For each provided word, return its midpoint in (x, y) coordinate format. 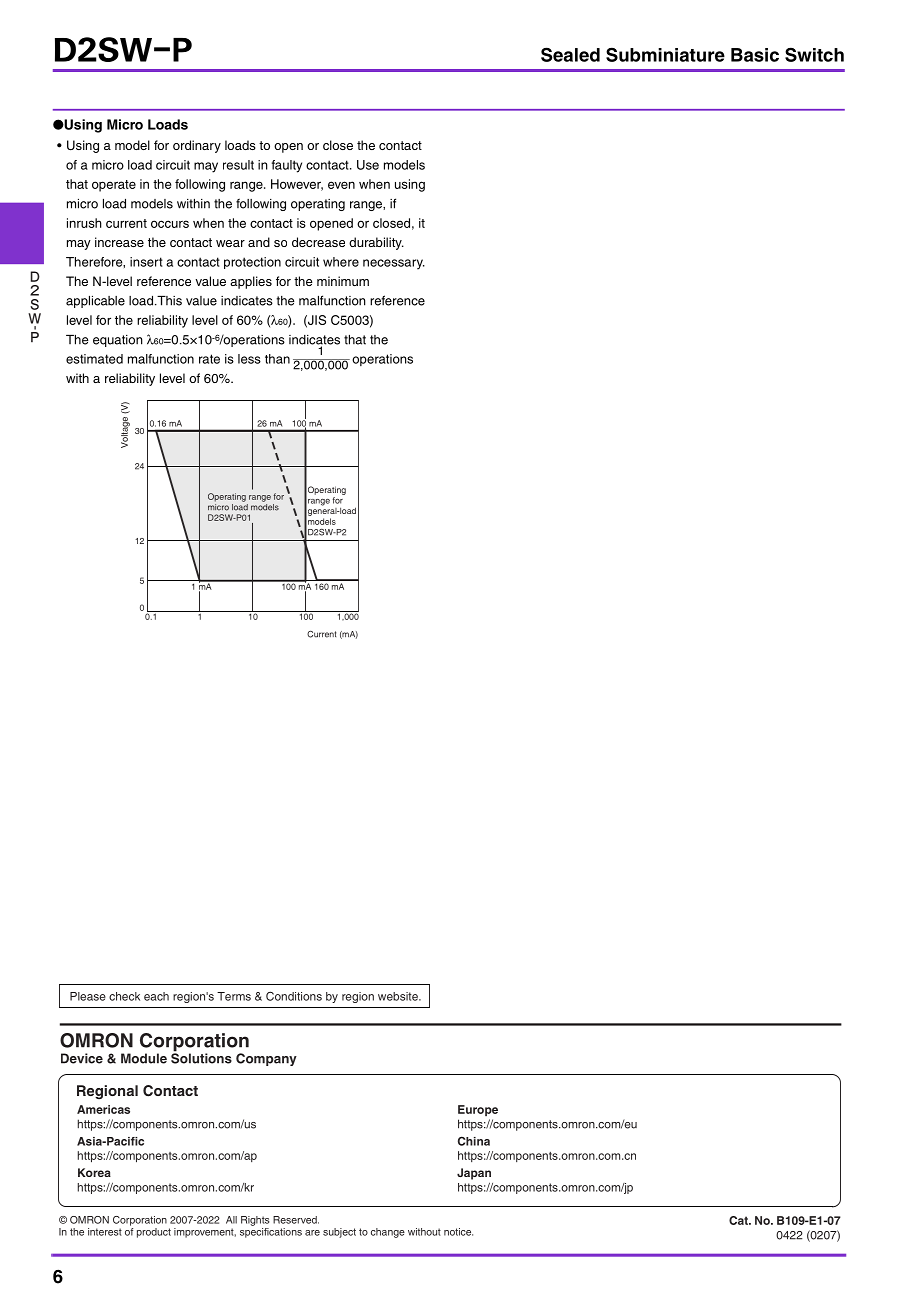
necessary (394, 264)
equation (118, 341)
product (154, 1233)
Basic (755, 55)
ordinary (197, 146)
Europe (478, 1110)
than (277, 359)
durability (376, 243)
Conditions (294, 996)
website (399, 996)
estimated (94, 359)
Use (368, 165)
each (156, 996)
